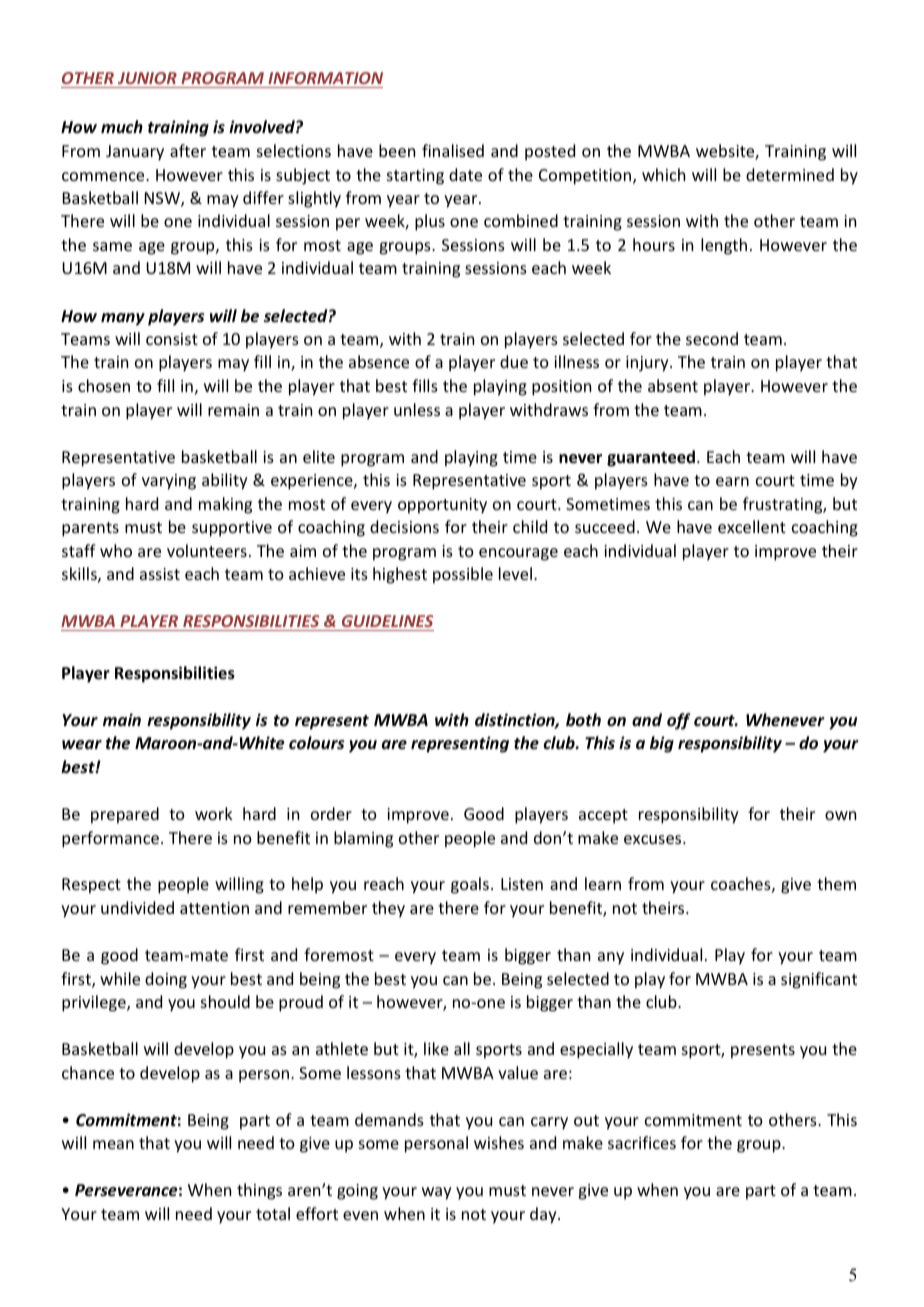 The width and height of the document is (924, 1307). Describe the element at coordinates (160, 574) in the document. I see `assist` at that location.
